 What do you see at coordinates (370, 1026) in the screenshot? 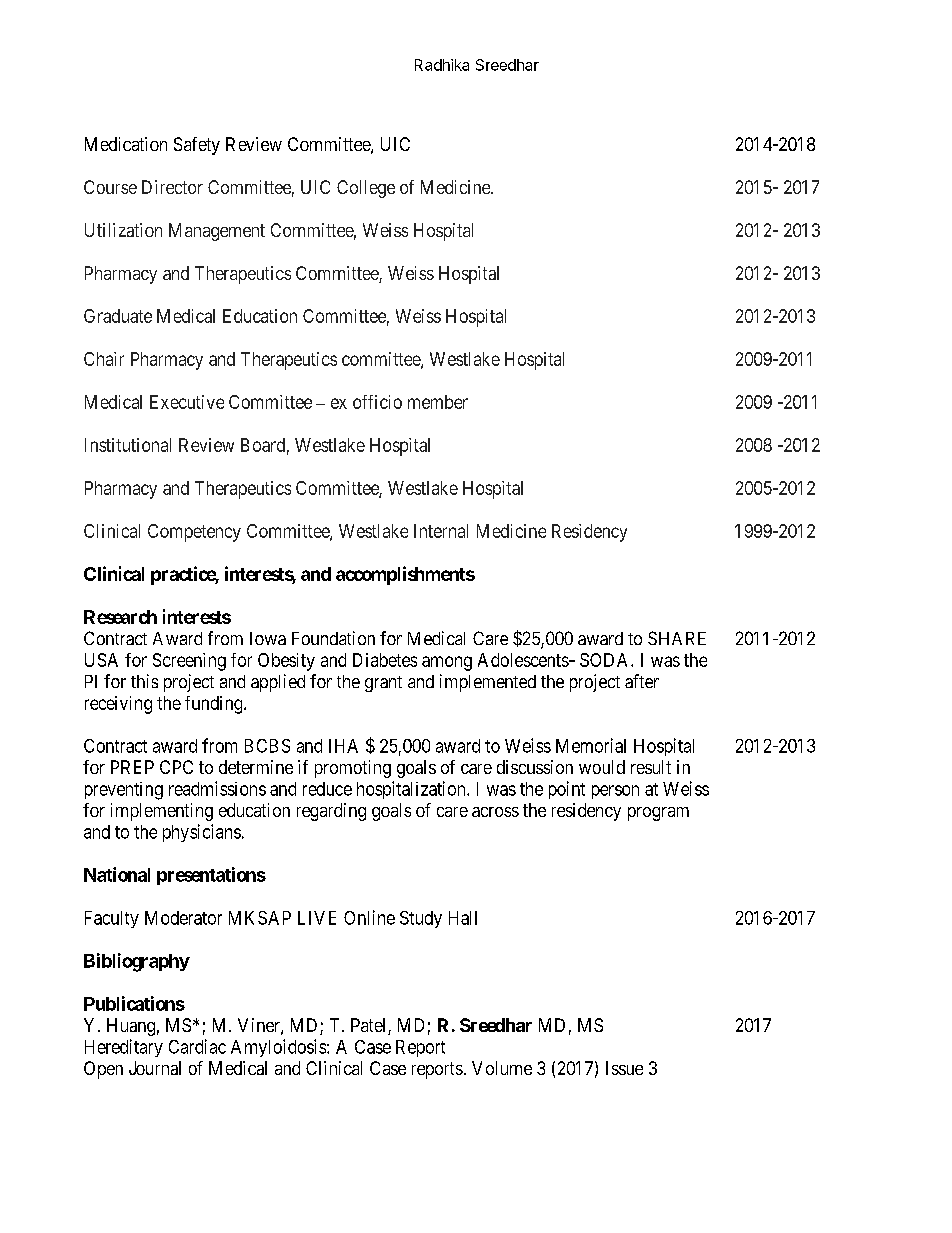
I see `Patel` at bounding box center [370, 1026].
